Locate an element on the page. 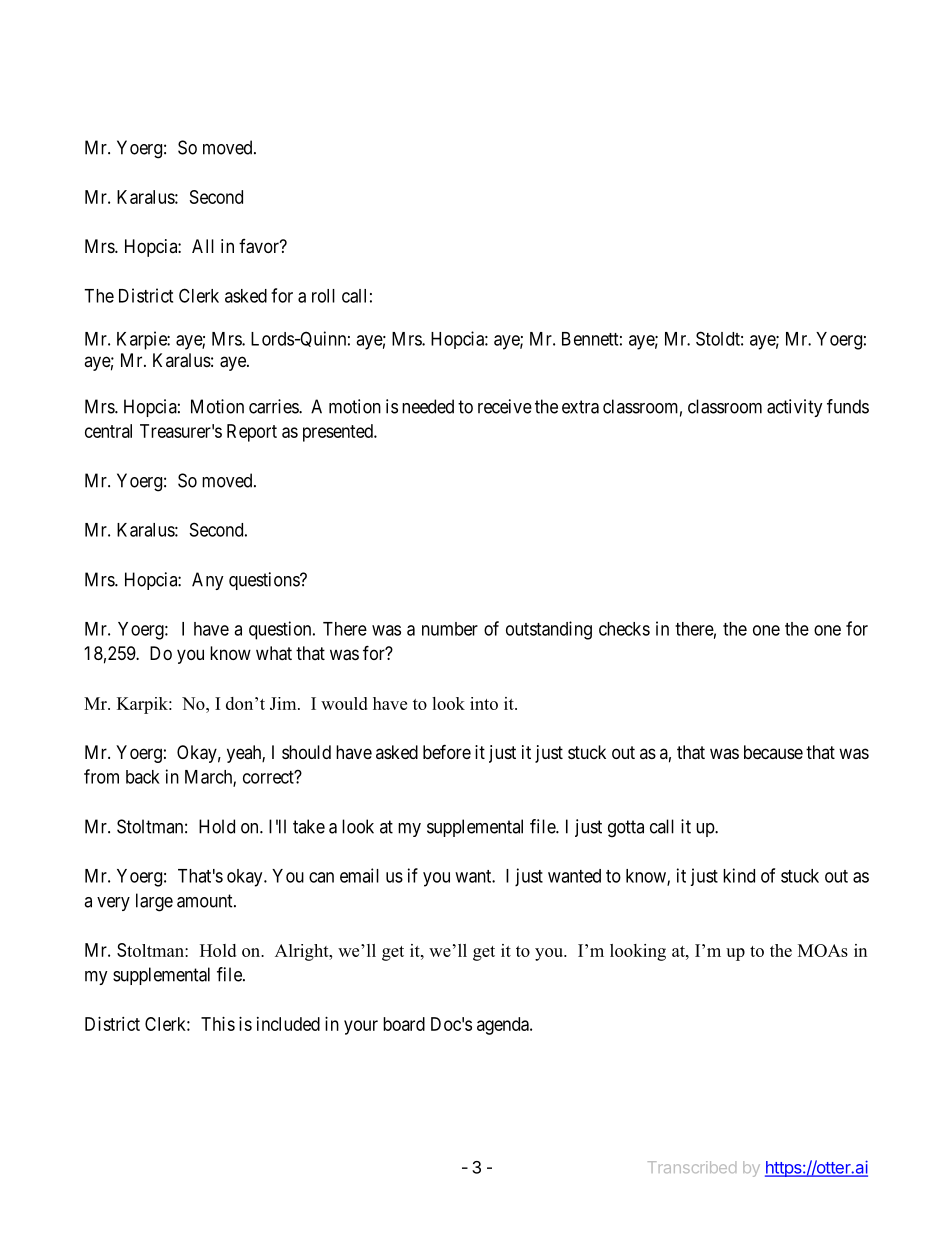 Image resolution: width=952 pixels, height=1233 pixels. amount is located at coordinates (206, 901).
